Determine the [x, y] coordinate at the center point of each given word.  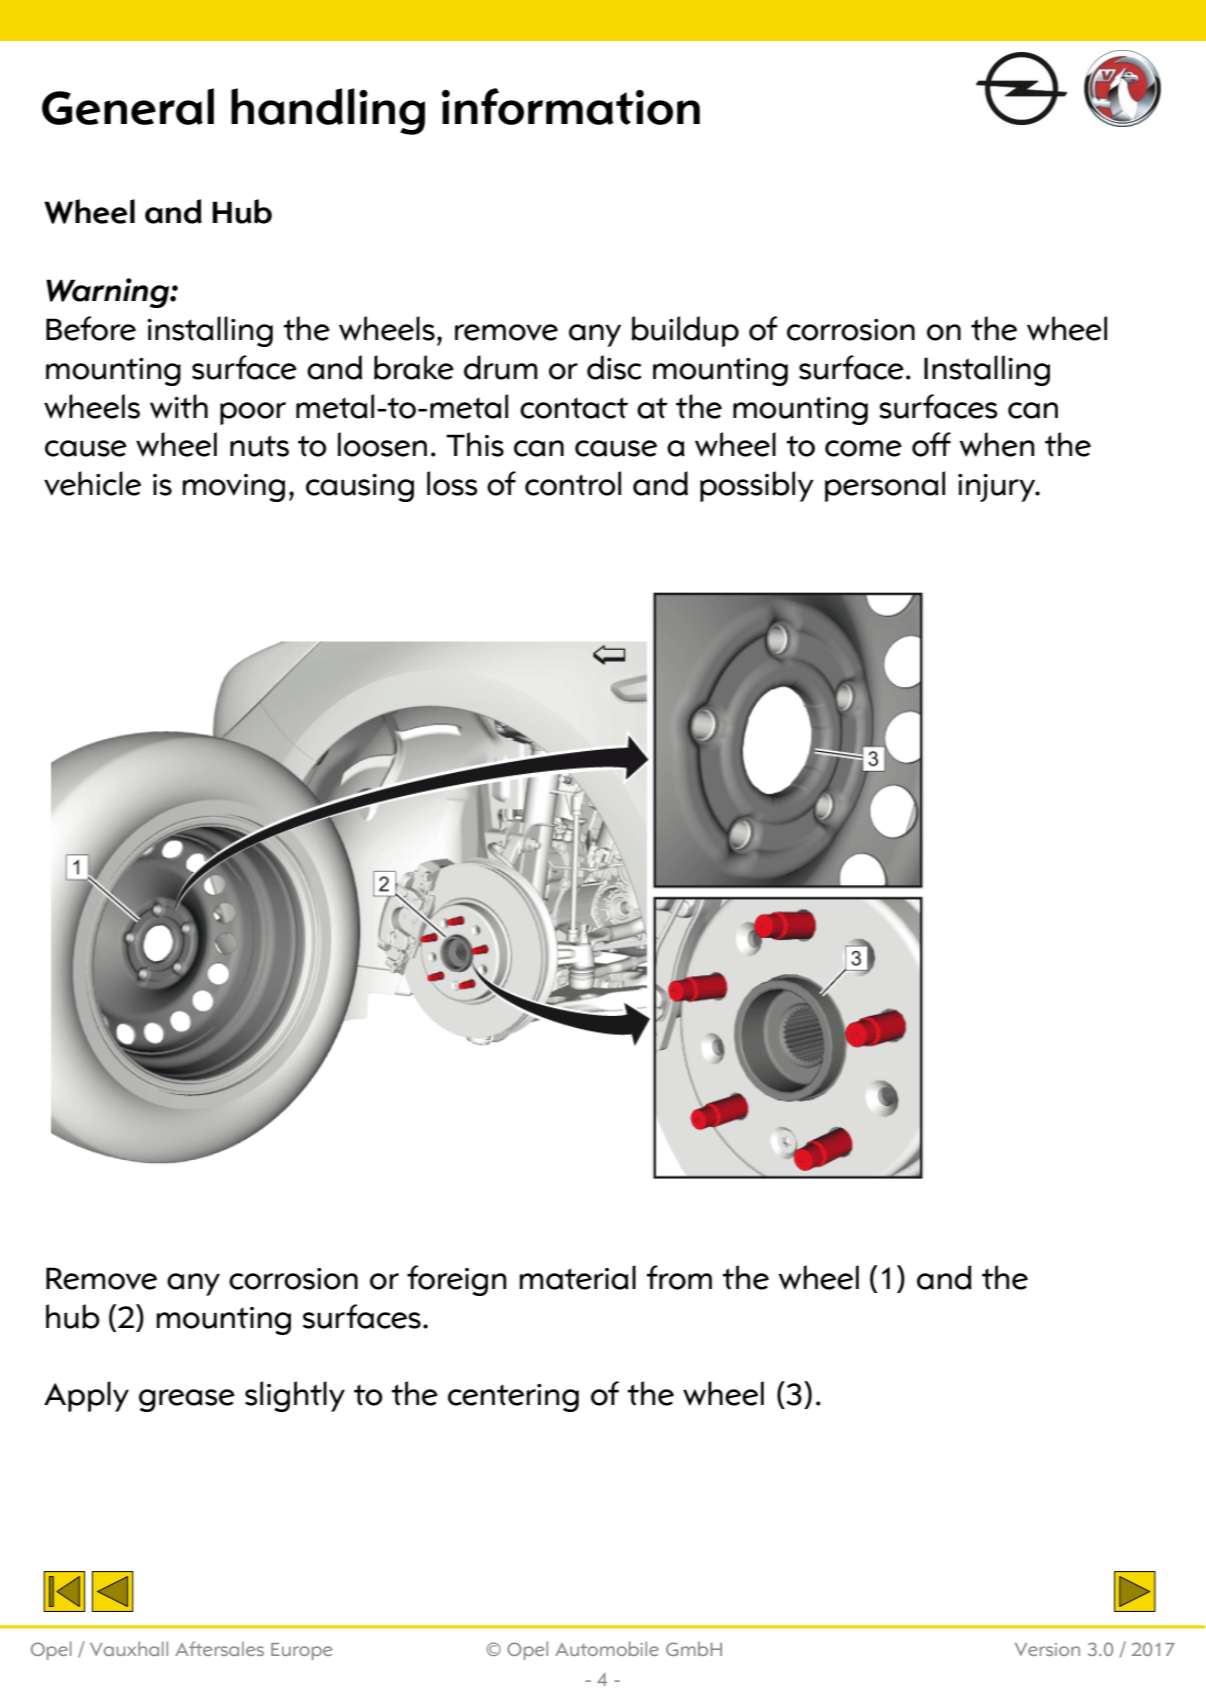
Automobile [607, 1648]
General [128, 106]
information [571, 106]
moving [233, 488]
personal [885, 486]
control [573, 483]
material [577, 1277]
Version [1047, 1649]
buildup [685, 331]
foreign [457, 1280]
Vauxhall [129, 1648]
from [679, 1277]
